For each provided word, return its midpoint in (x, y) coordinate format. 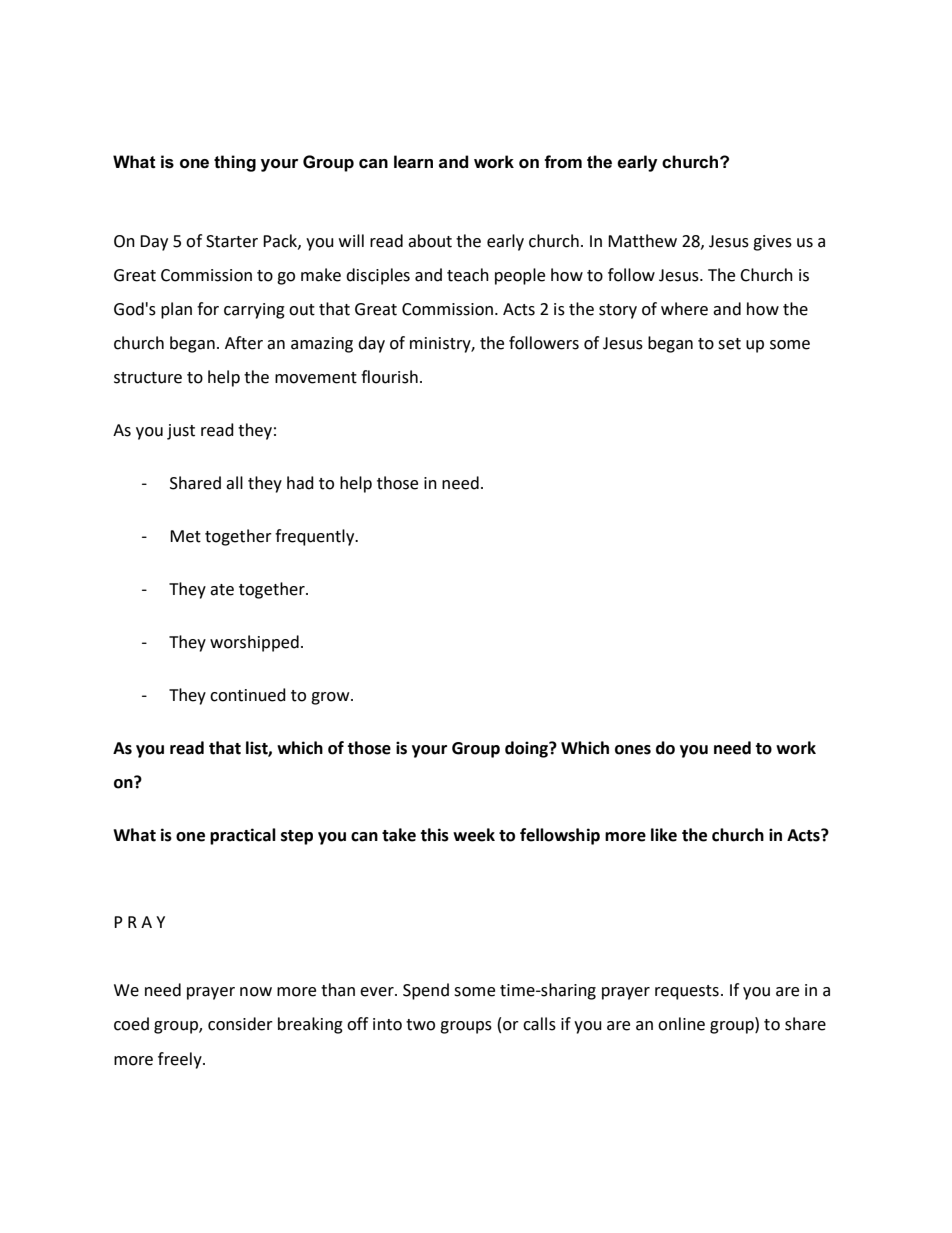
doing (527, 749)
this (434, 835)
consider (240, 1024)
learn (413, 162)
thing (235, 163)
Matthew (642, 241)
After (244, 343)
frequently (316, 537)
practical (243, 836)
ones (633, 750)
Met (185, 536)
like (664, 835)
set (729, 344)
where (684, 309)
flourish (389, 377)
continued (248, 695)
